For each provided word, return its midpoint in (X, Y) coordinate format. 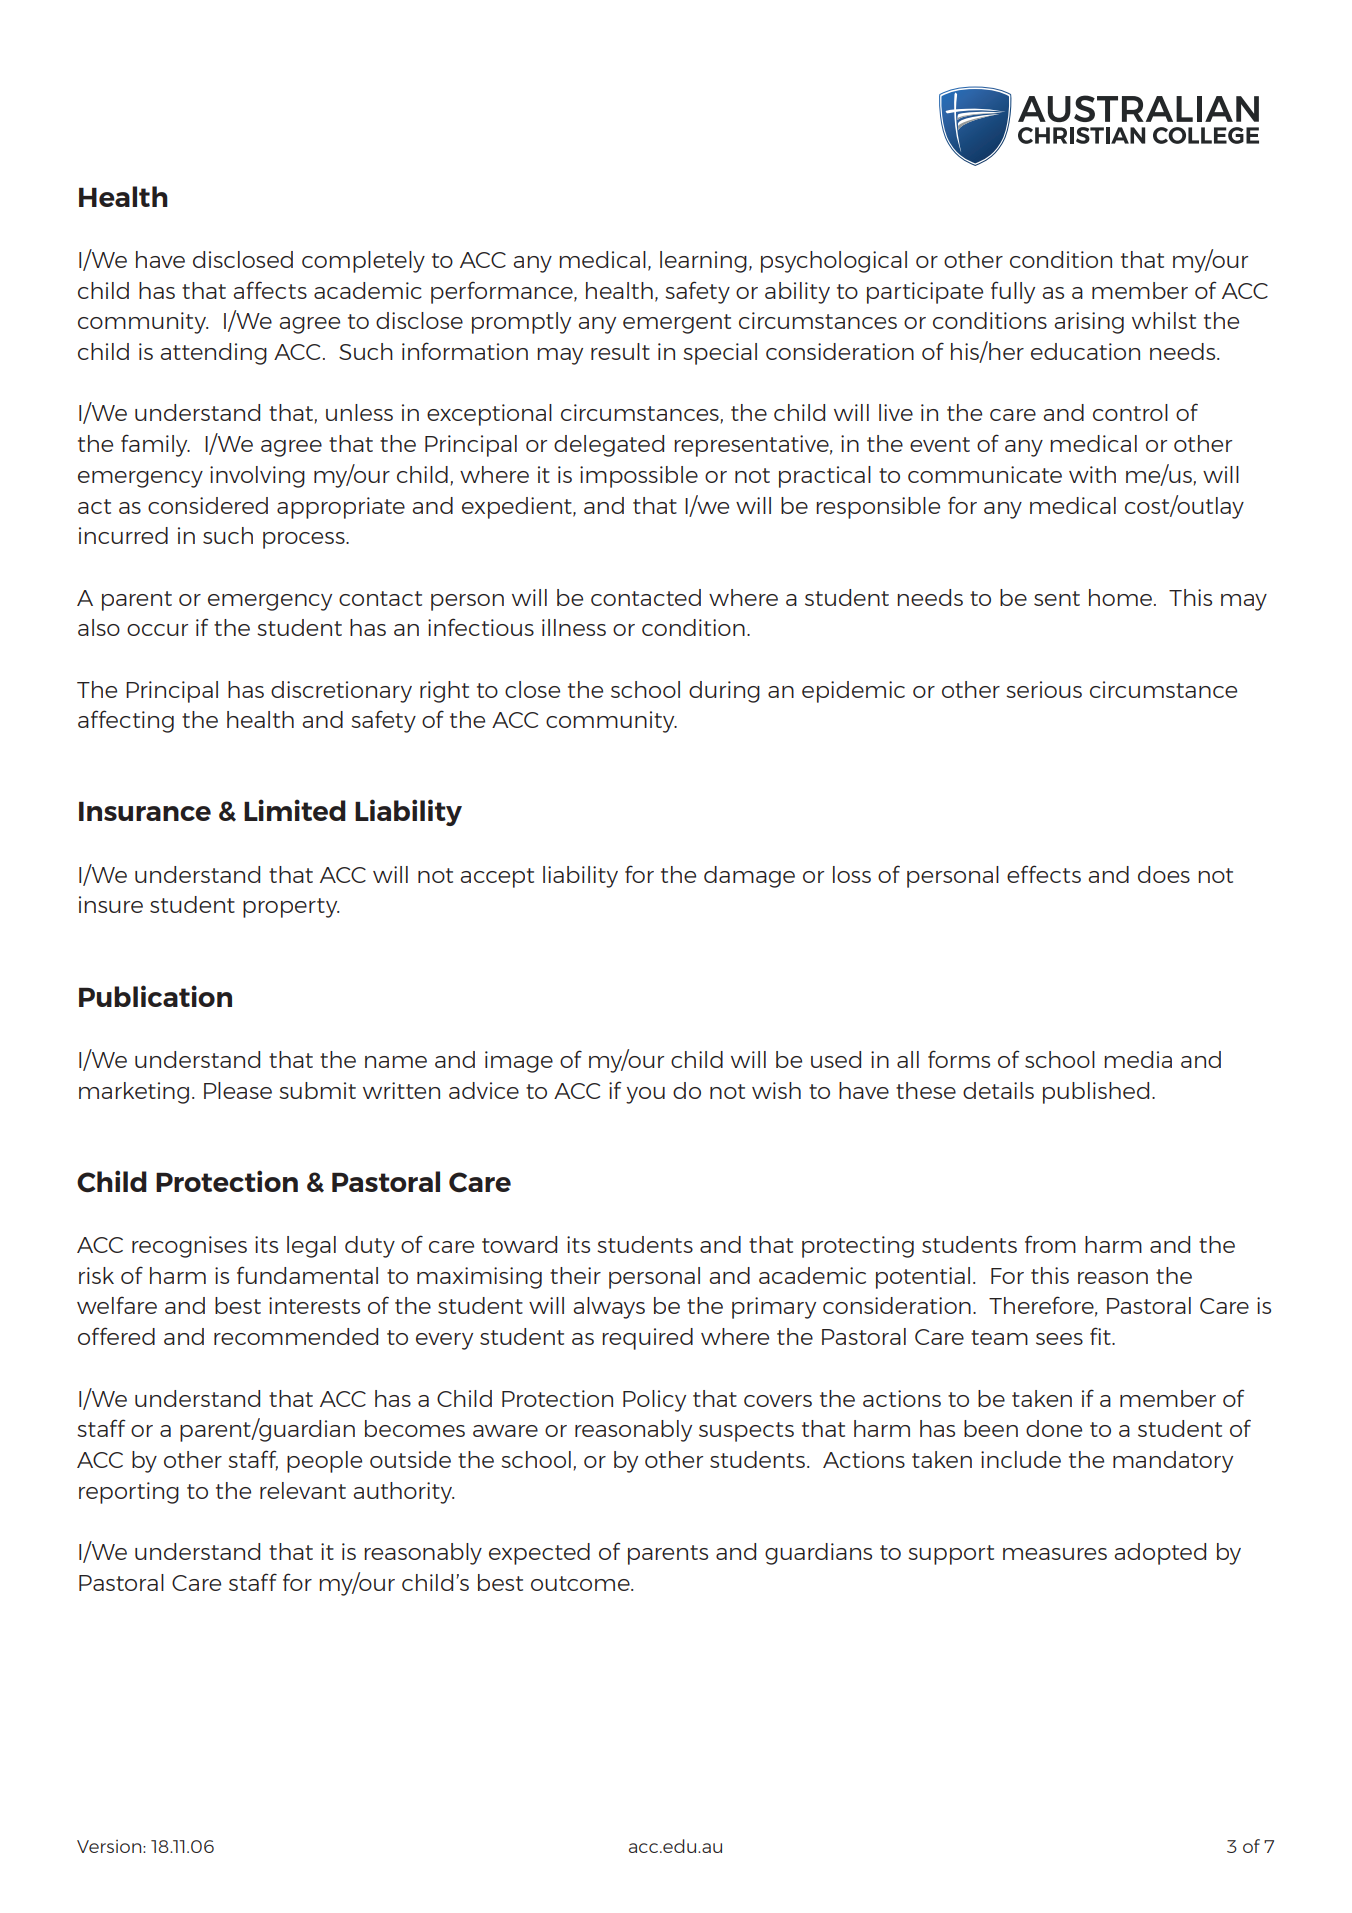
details (998, 1090)
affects (270, 290)
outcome (581, 1583)
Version (110, 1846)
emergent (677, 324)
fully (1013, 292)
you (645, 1095)
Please (238, 1090)
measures (1055, 1554)
